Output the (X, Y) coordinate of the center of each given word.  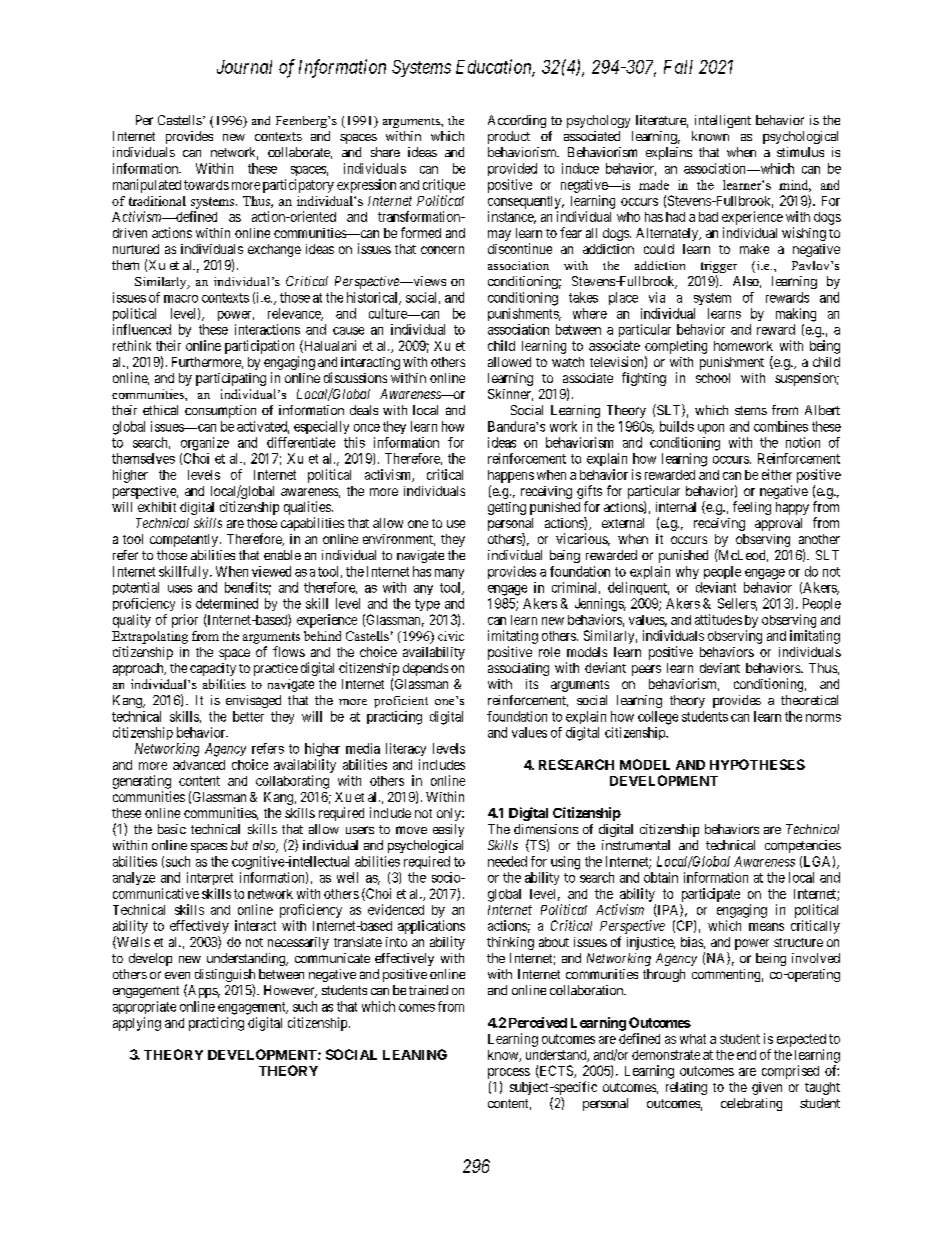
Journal (244, 67)
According (517, 121)
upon (711, 429)
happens (511, 476)
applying (137, 1024)
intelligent (723, 121)
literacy (406, 749)
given (767, 1088)
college (658, 718)
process (509, 1073)
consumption (220, 411)
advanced (199, 765)
